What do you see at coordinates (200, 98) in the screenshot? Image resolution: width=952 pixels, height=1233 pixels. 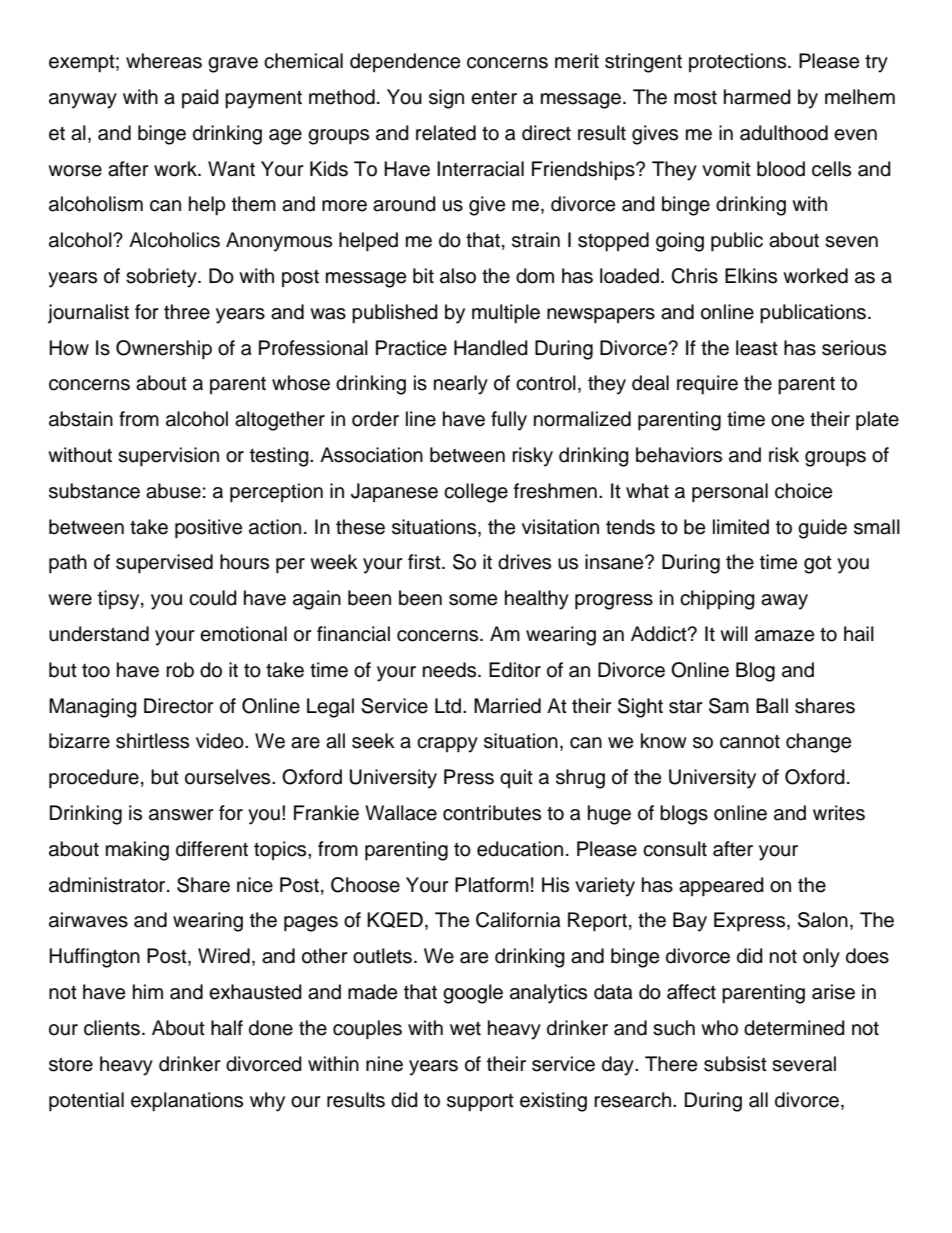 I see `paid` at bounding box center [200, 98].
